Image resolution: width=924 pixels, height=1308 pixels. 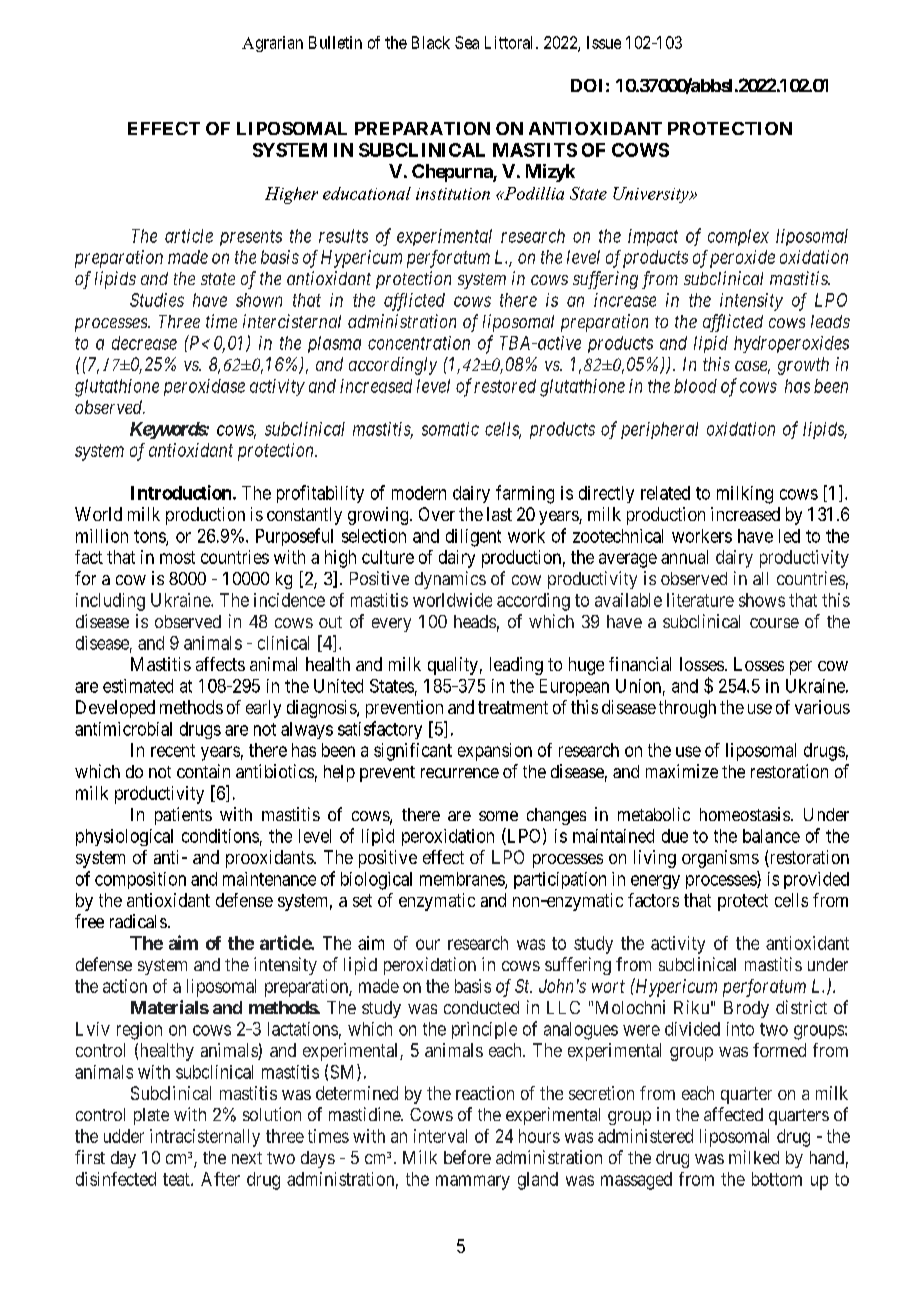 I want to click on recurrence, so click(x=460, y=773).
